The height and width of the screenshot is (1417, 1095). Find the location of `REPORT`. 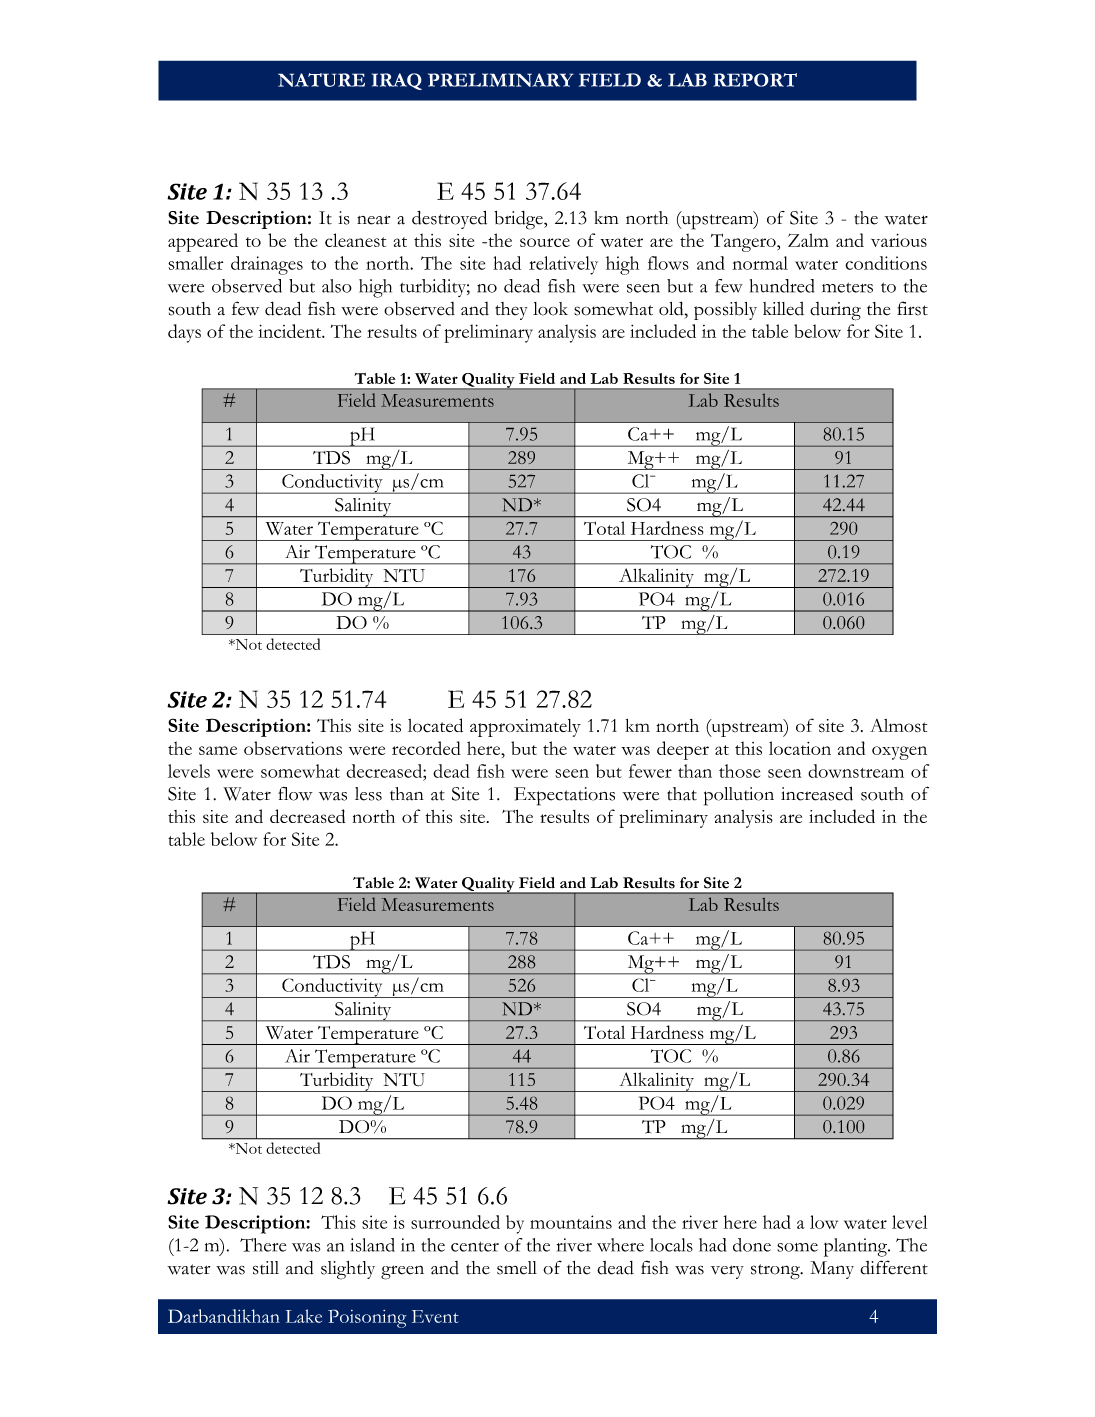

REPORT is located at coordinates (755, 80).
